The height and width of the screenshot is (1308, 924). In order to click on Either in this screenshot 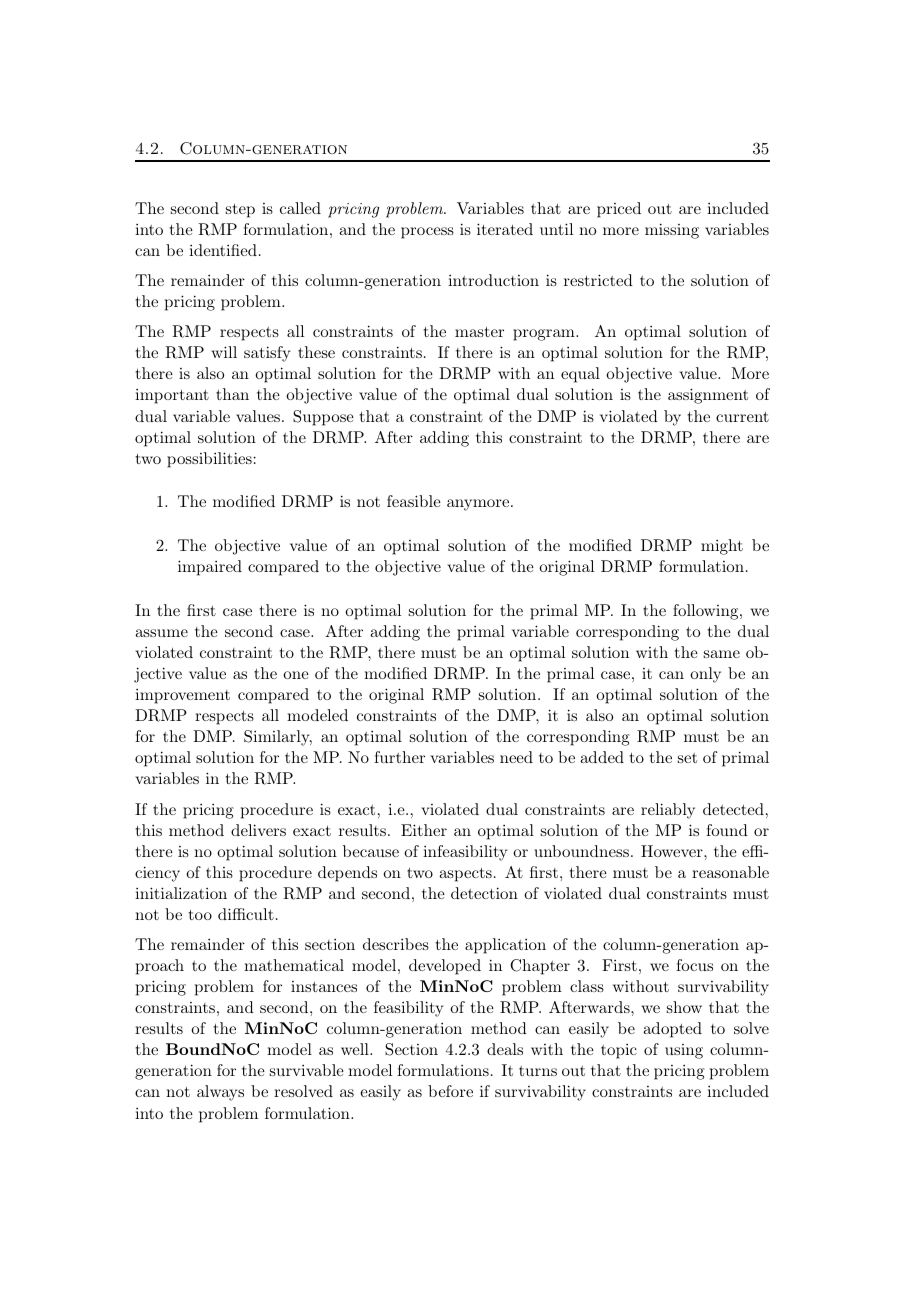, I will do `click(424, 830)`.
